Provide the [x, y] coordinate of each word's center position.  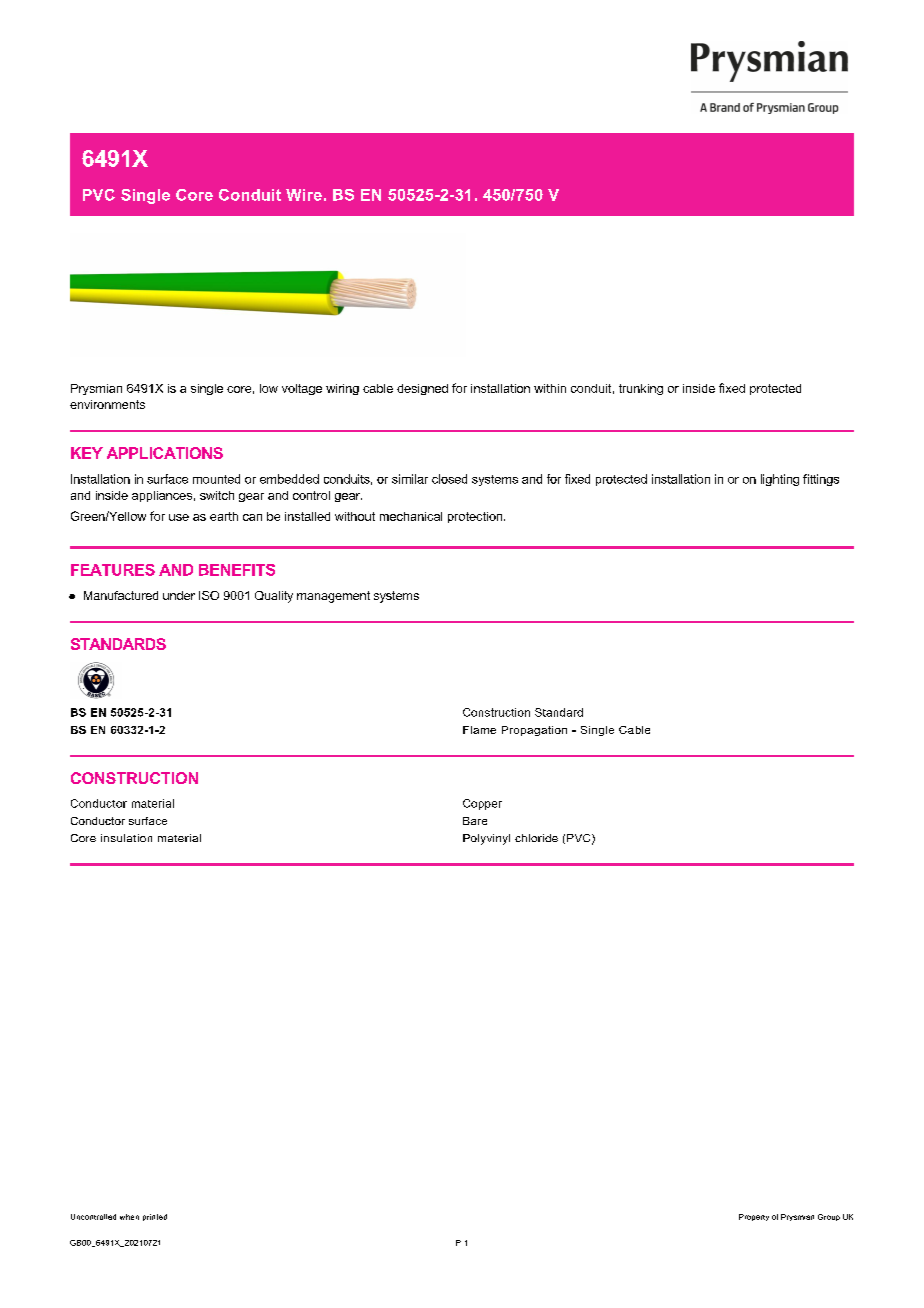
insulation [126, 838]
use [179, 517]
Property [754, 1217]
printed [155, 1217]
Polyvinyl [486, 839]
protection [476, 517]
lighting [780, 480]
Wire [304, 195]
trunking [641, 389]
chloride [536, 838]
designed [422, 389]
